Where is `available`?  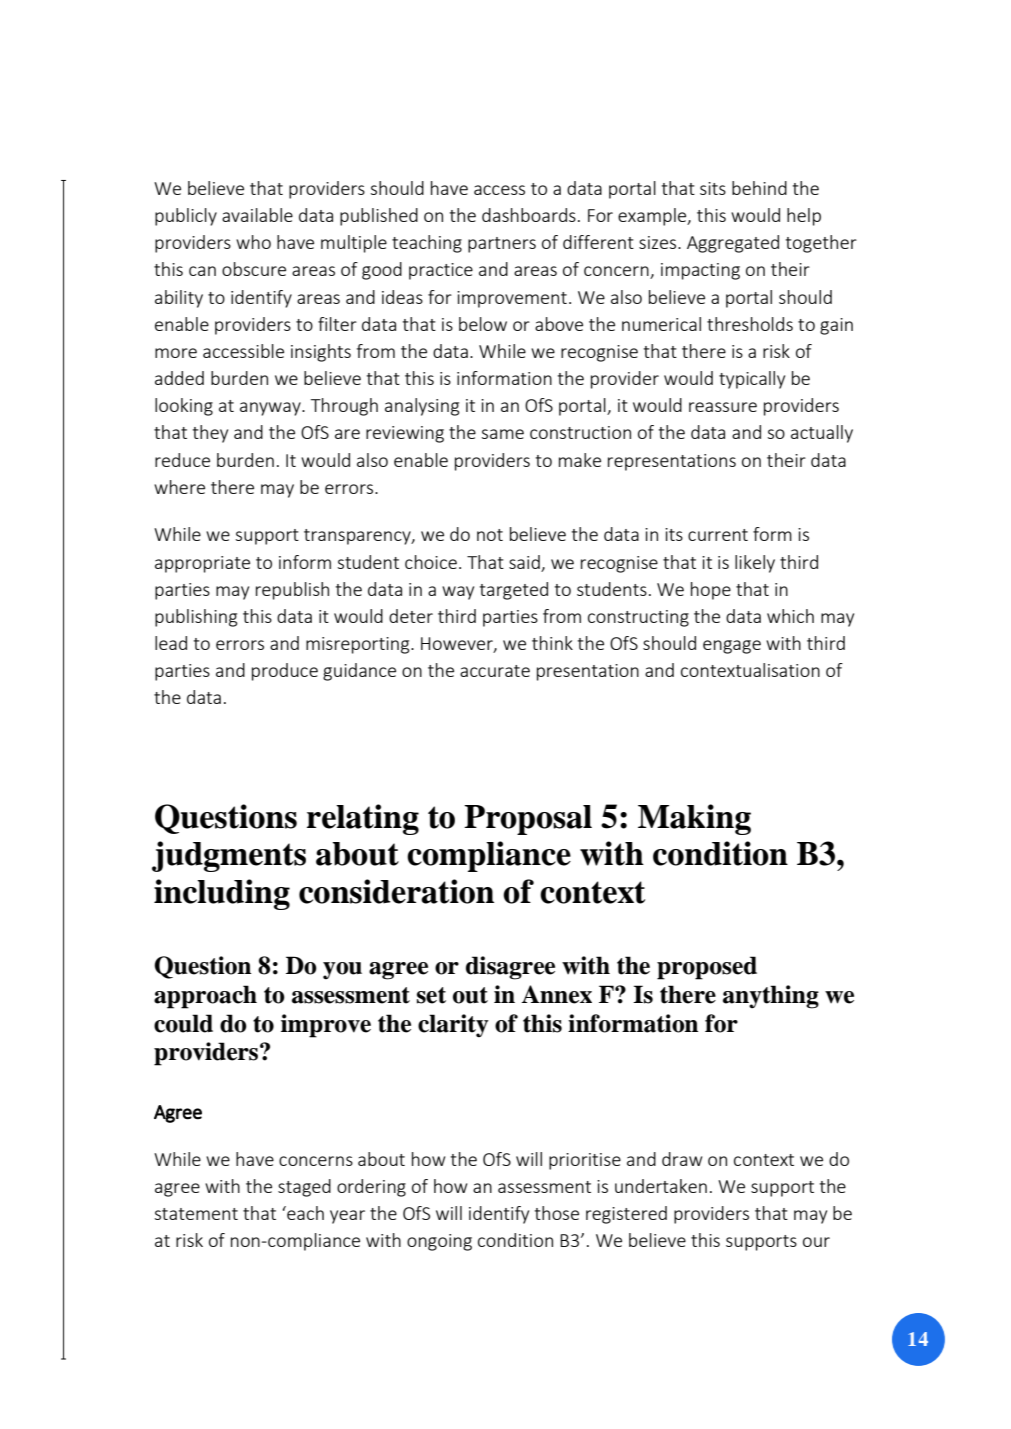 available is located at coordinates (257, 215).
